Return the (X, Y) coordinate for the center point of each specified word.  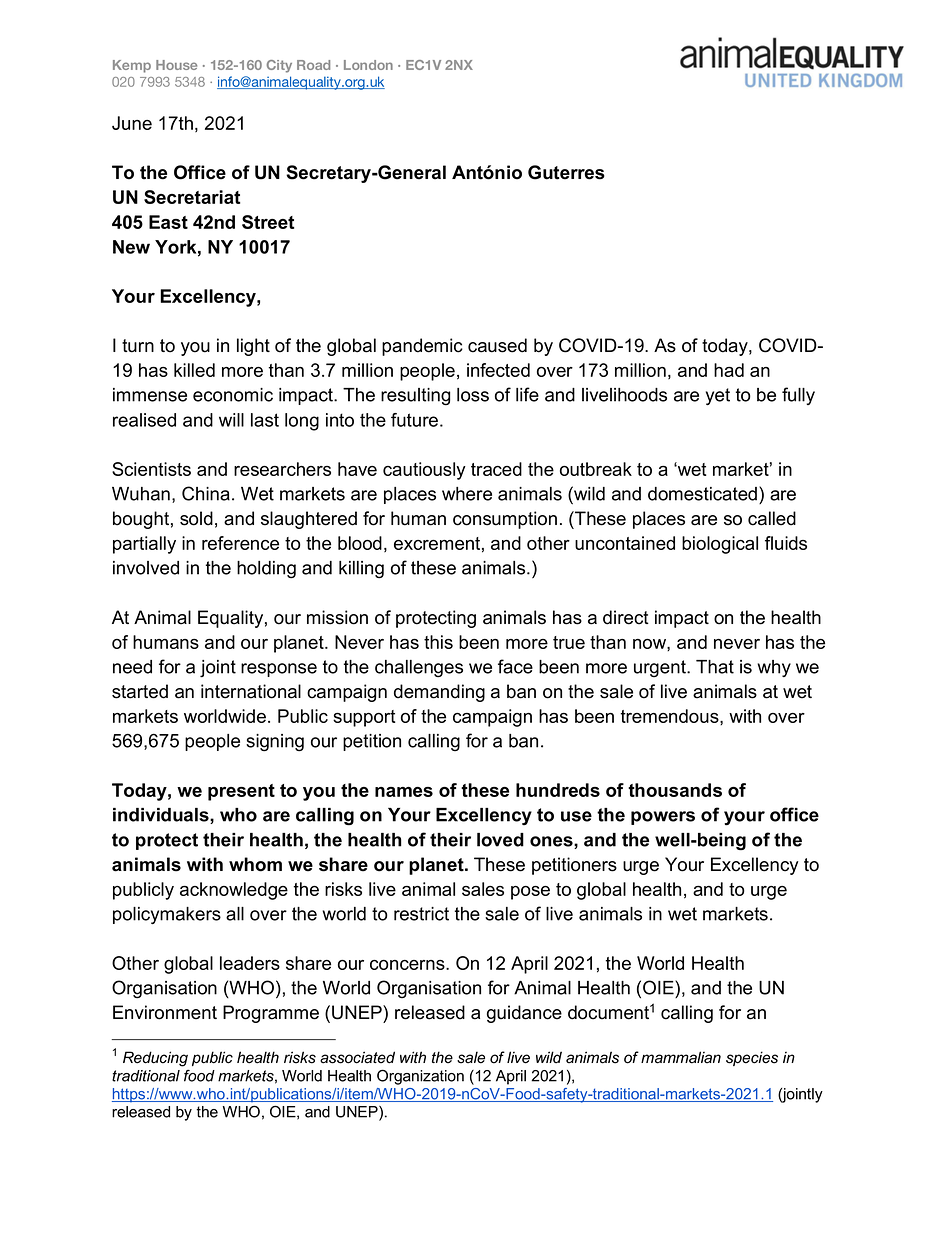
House (176, 65)
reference (240, 543)
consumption (505, 520)
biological (720, 545)
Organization (420, 1077)
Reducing (155, 1059)
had (729, 370)
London (368, 65)
